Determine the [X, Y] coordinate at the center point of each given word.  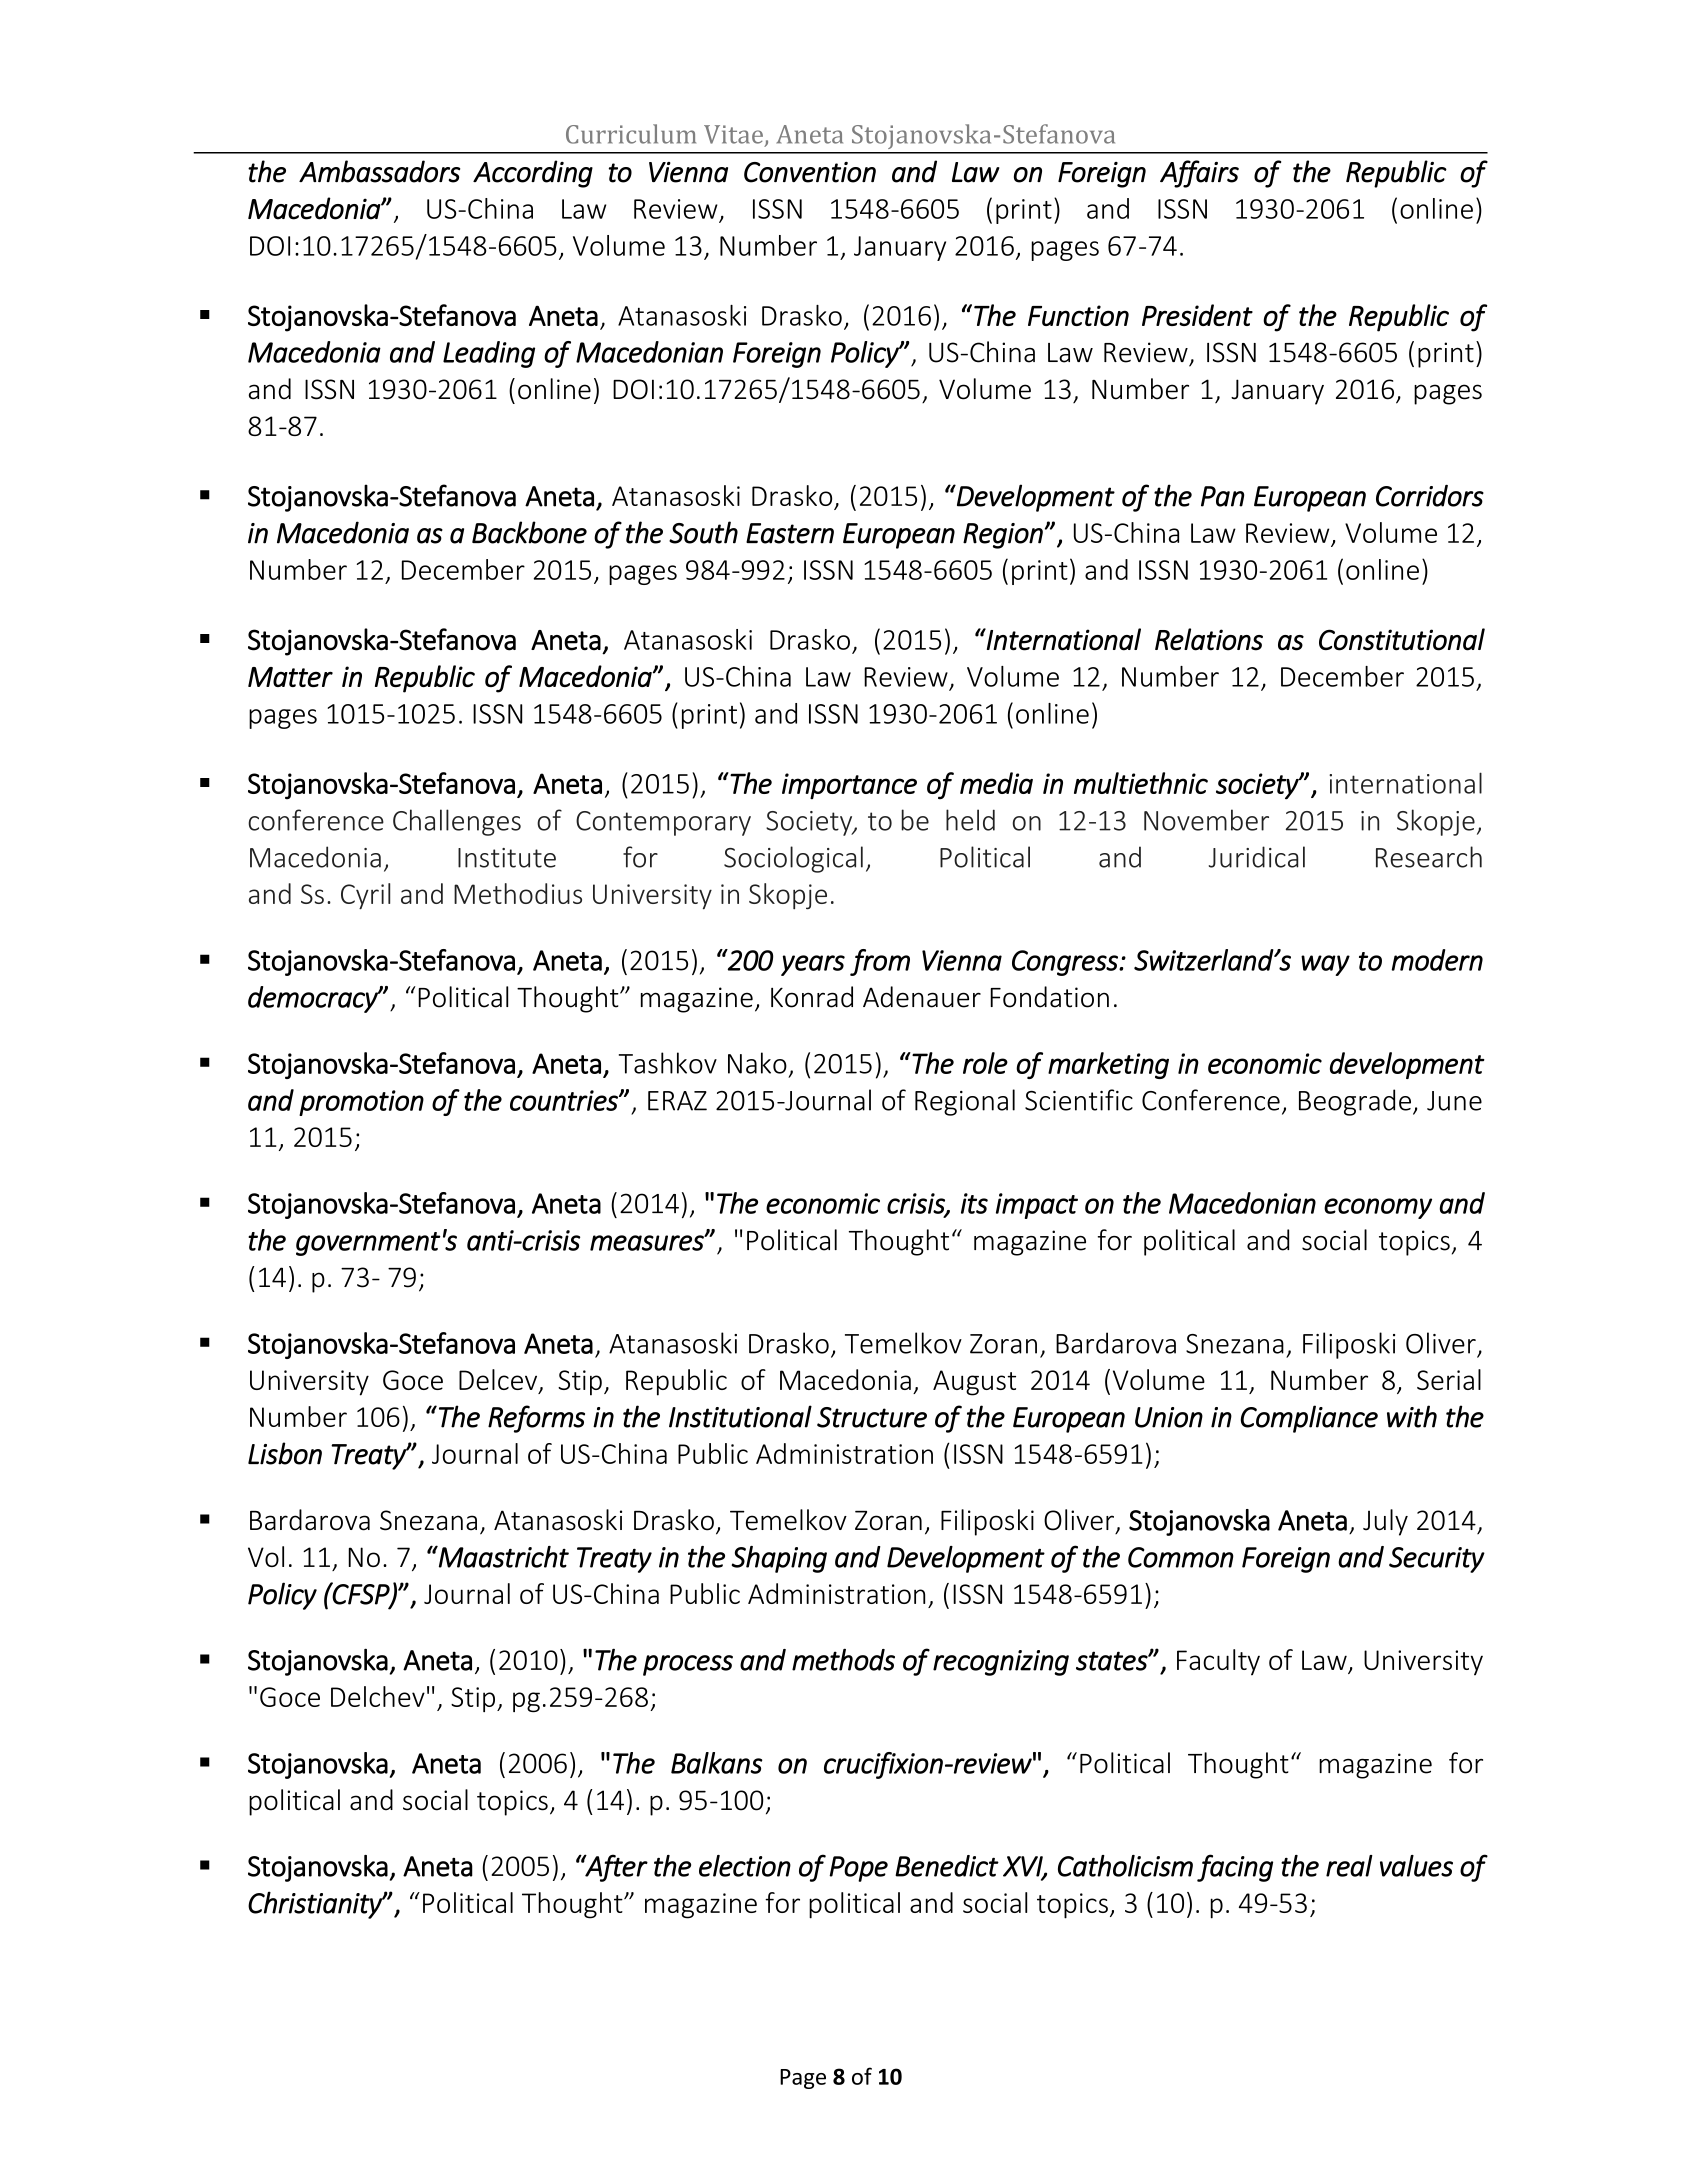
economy [1378, 1208]
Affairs [1199, 174]
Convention [810, 172]
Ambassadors [379, 171]
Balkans [717, 1763]
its [974, 1203]
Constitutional [1402, 639]
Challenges [457, 822]
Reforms [536, 1419]
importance [849, 786]
